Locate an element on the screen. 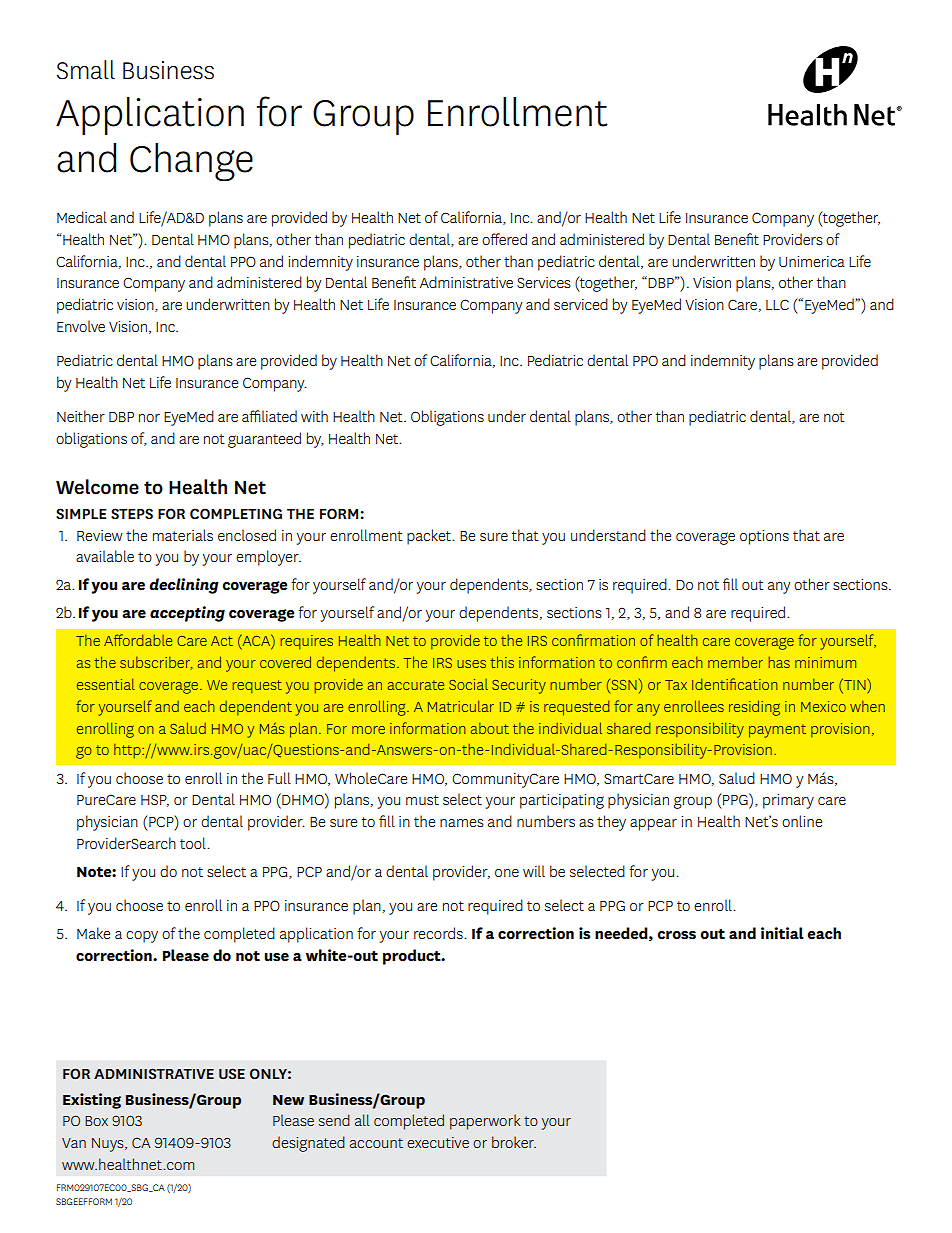 Image resolution: width=952 pixels, height=1233 pixels. Change is located at coordinates (191, 162).
